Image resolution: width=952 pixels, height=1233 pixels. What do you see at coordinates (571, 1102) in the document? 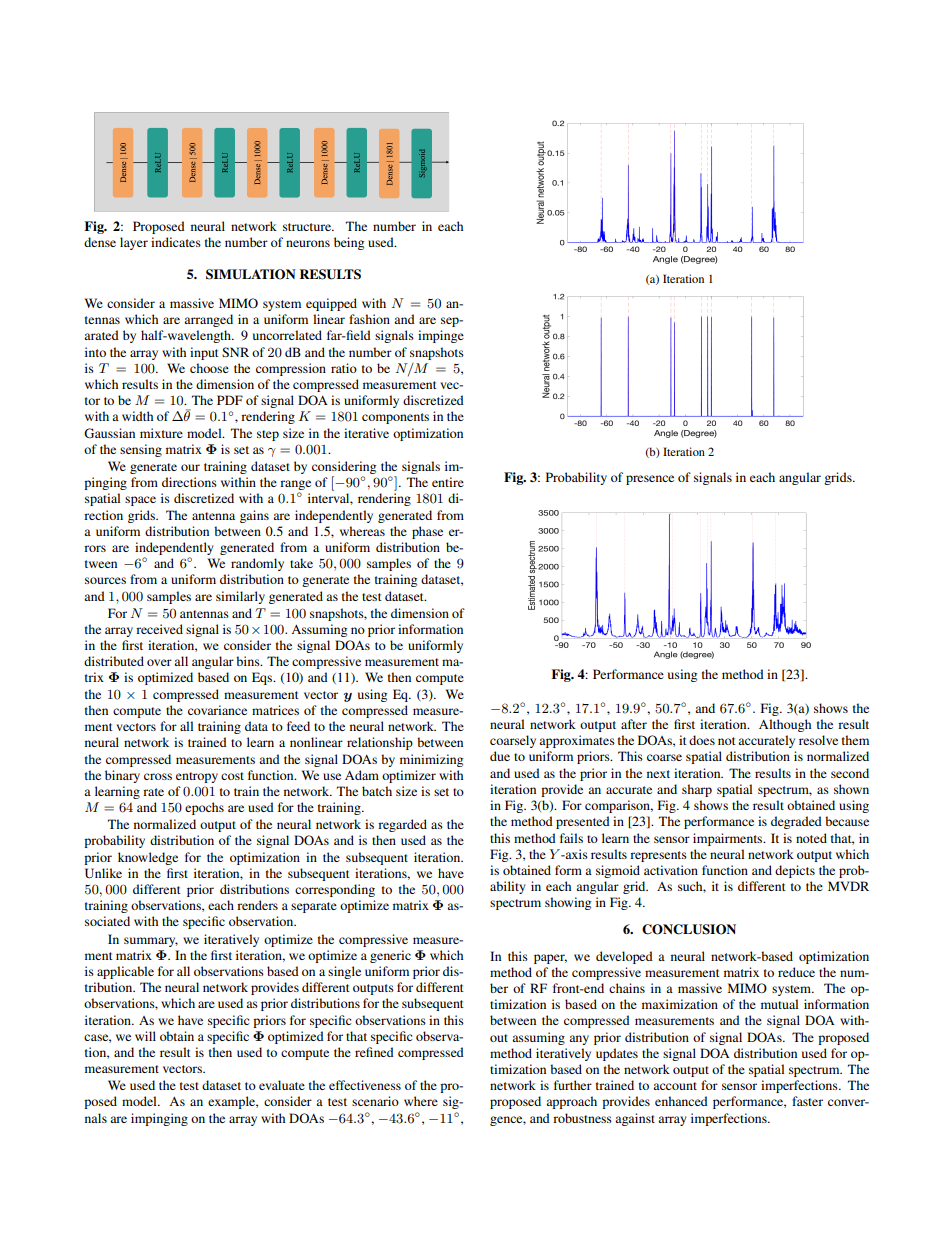
I see `approach` at bounding box center [571, 1102].
